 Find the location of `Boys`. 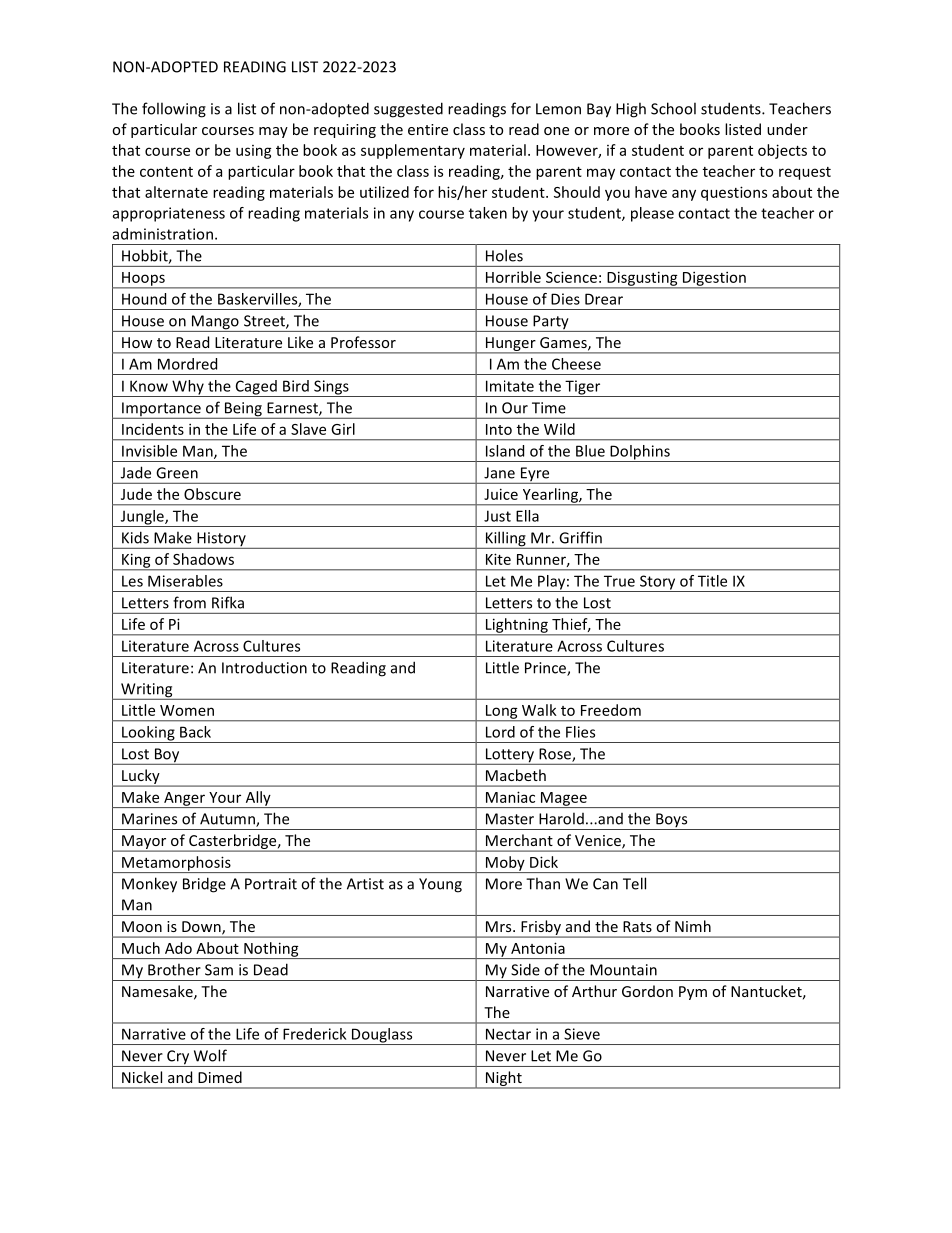

Boys is located at coordinates (672, 821).
